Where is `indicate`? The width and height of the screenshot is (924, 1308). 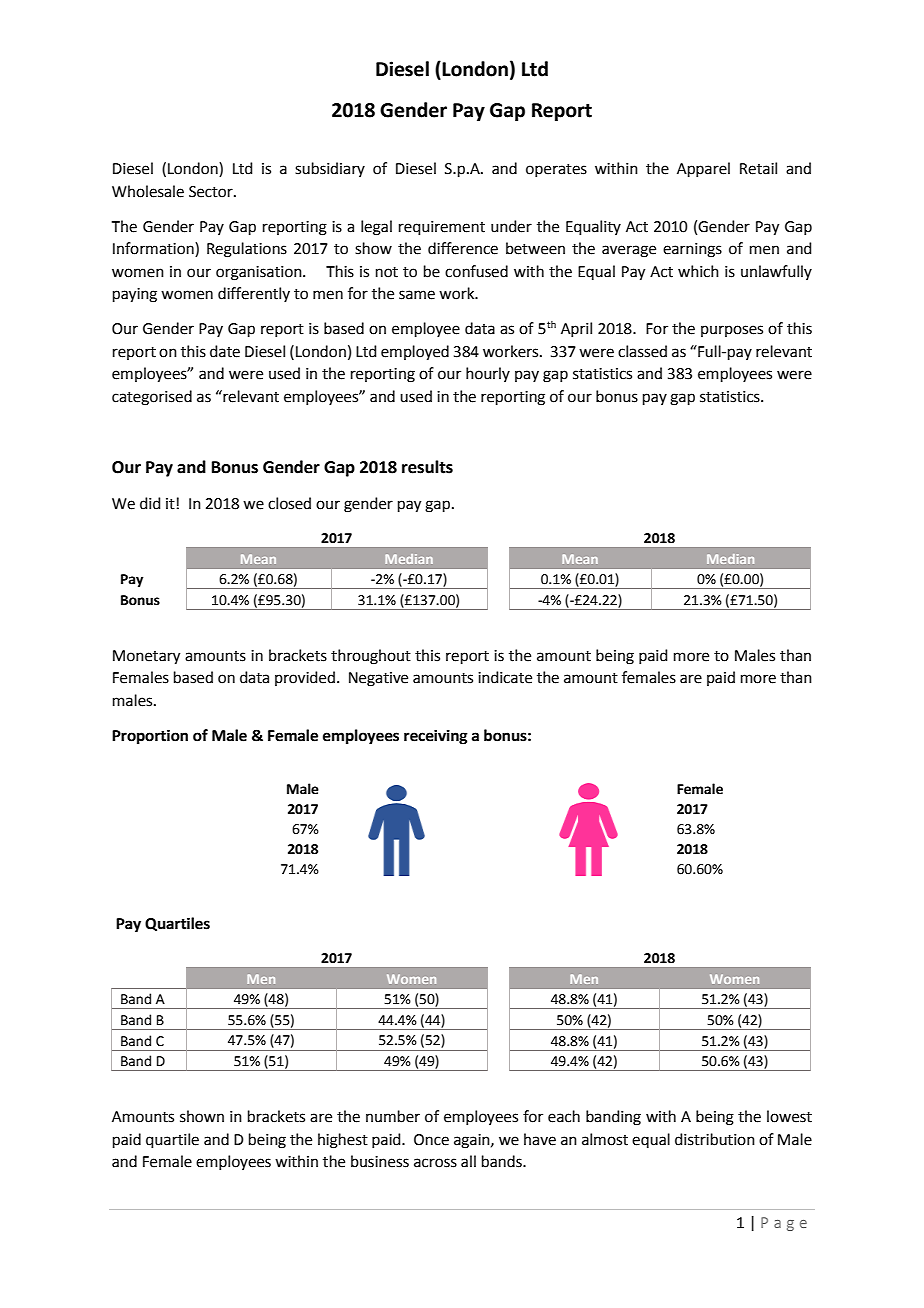
indicate is located at coordinates (505, 677).
